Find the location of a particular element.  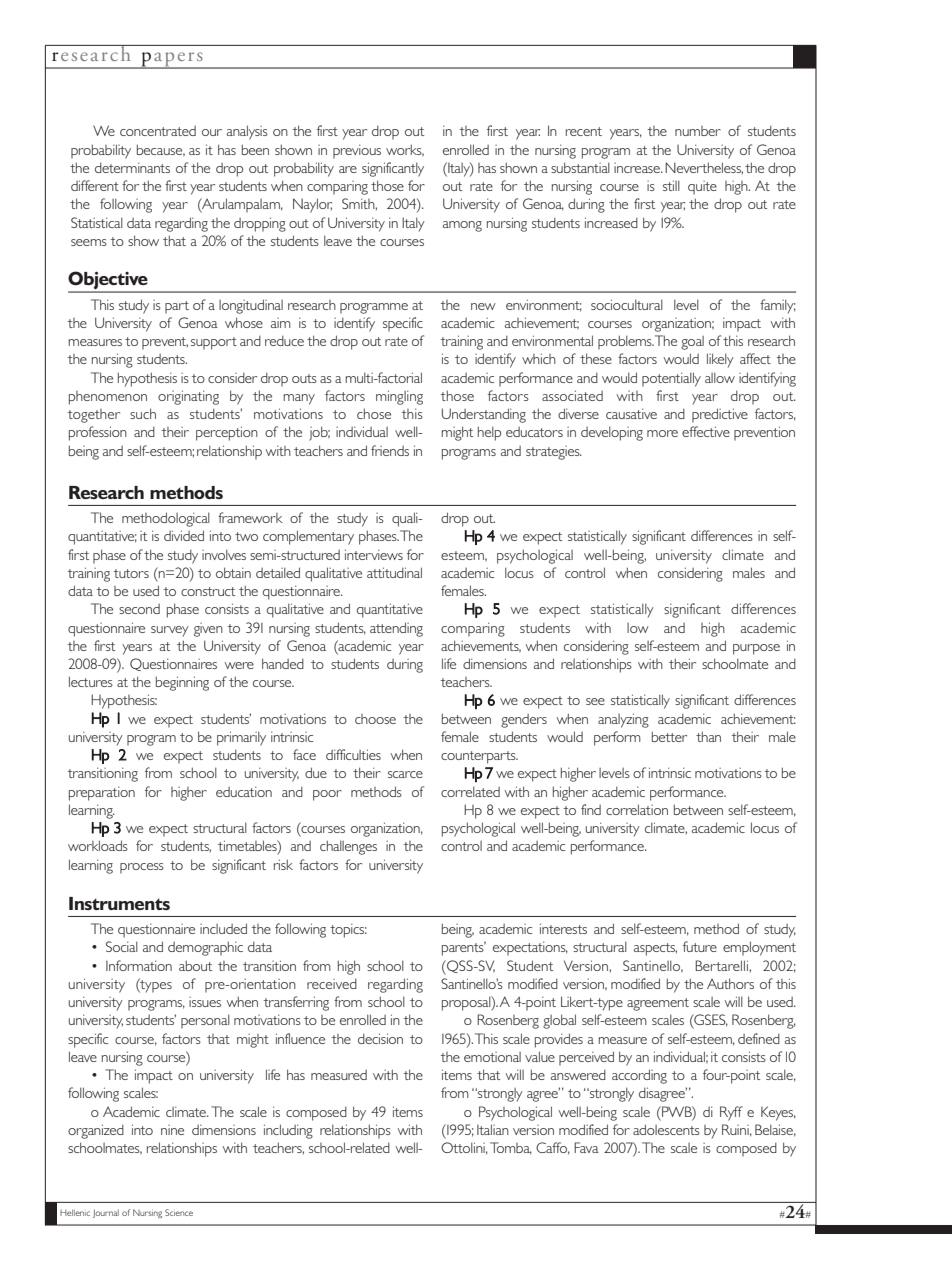

divided is located at coordinates (184, 535).
